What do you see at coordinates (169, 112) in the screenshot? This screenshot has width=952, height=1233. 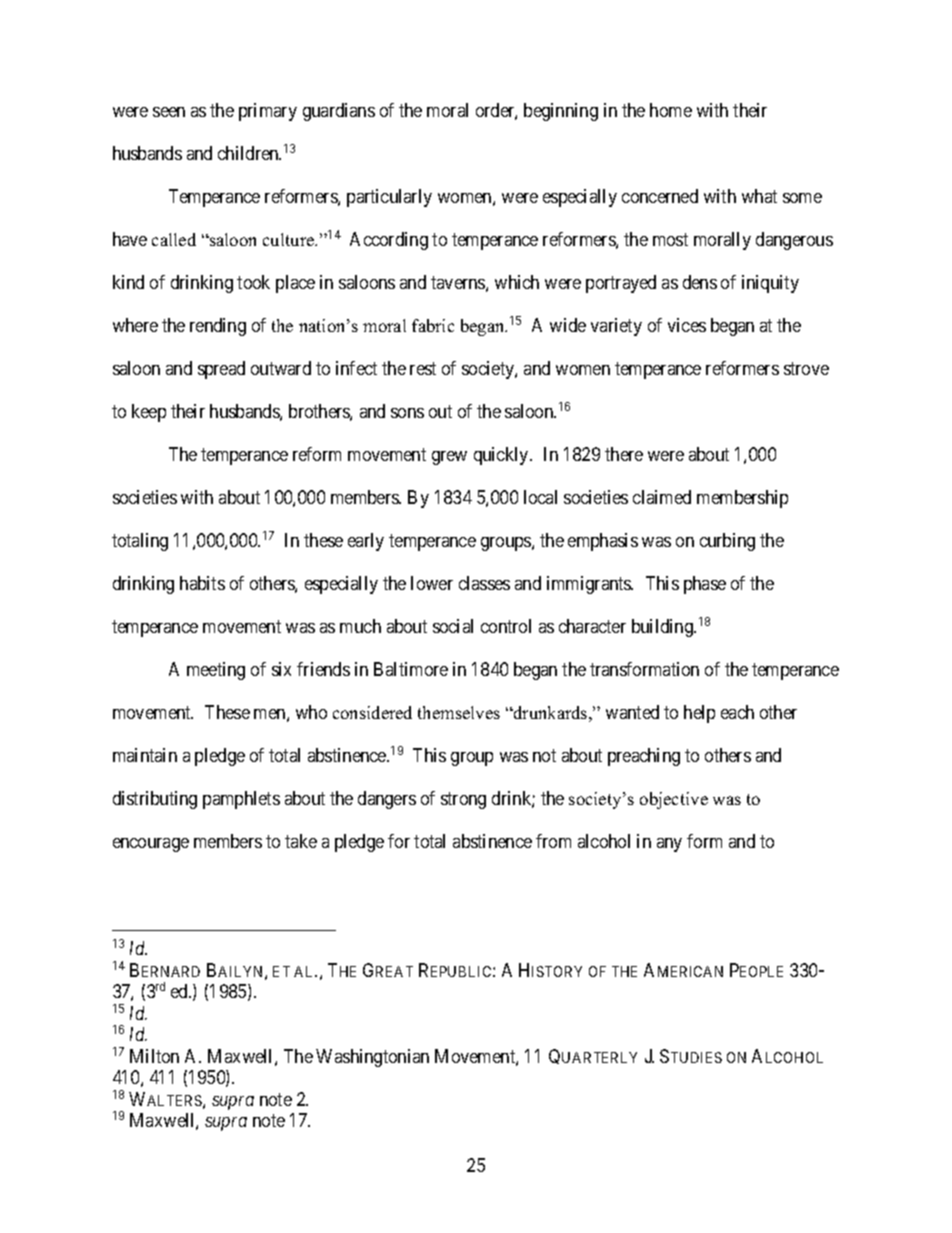 I see `seen` at bounding box center [169, 112].
